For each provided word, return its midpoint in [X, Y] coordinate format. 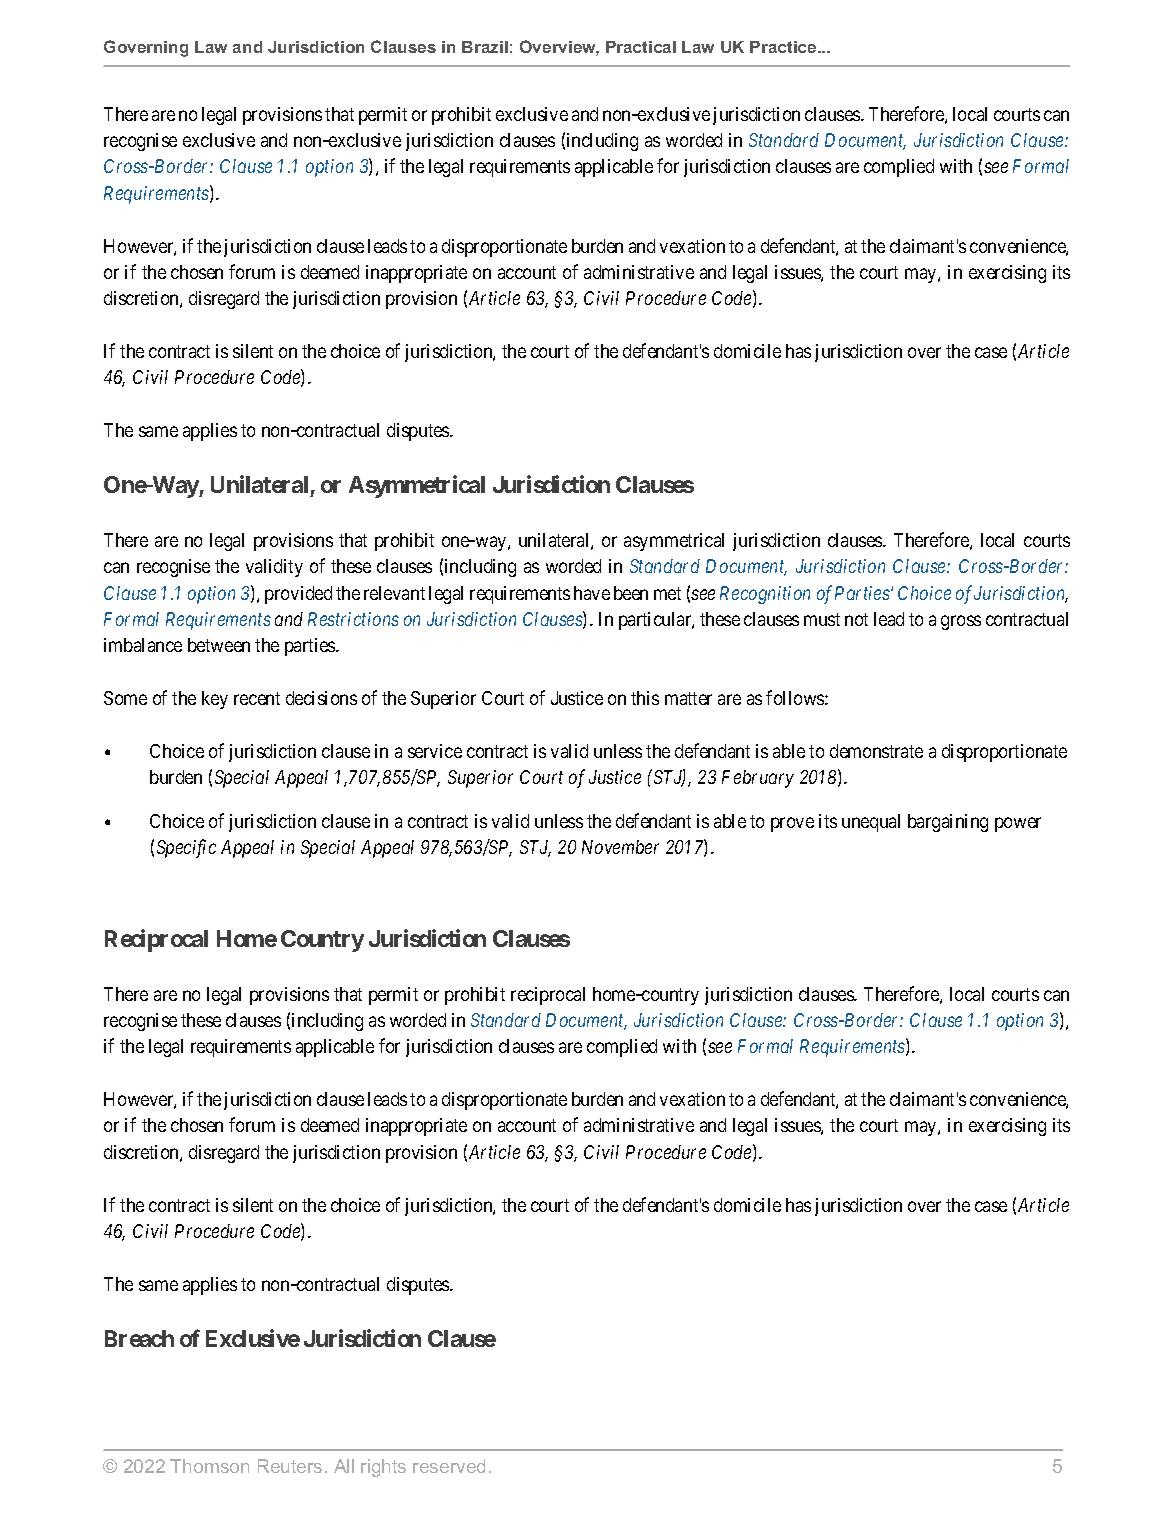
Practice [784, 47]
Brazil [485, 47]
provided [298, 595]
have [592, 593]
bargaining [948, 823]
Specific [186, 848]
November [620, 847]
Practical [641, 47]
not [856, 619]
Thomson [209, 1466]
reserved [449, 1466]
